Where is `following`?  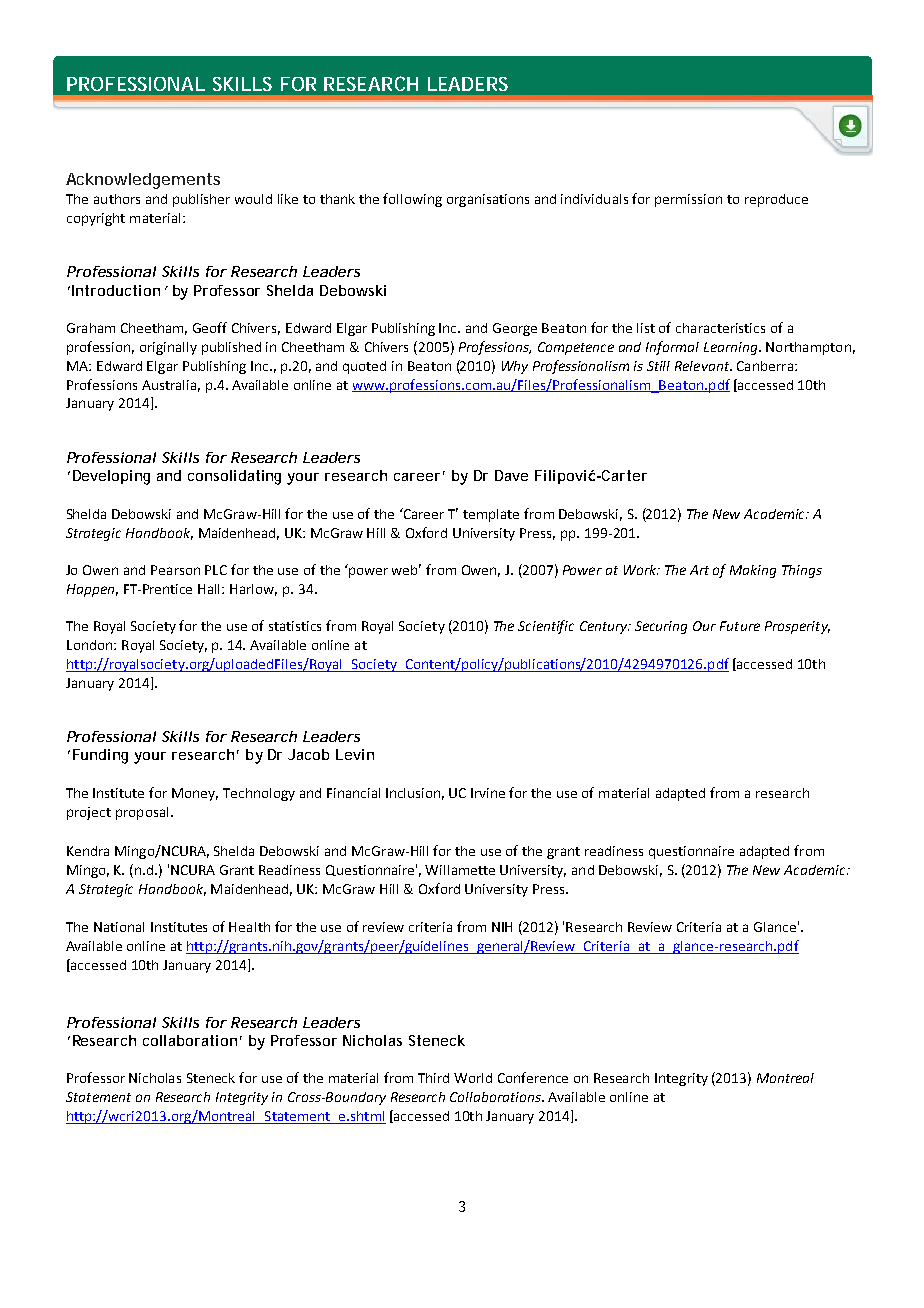
following is located at coordinates (412, 200).
